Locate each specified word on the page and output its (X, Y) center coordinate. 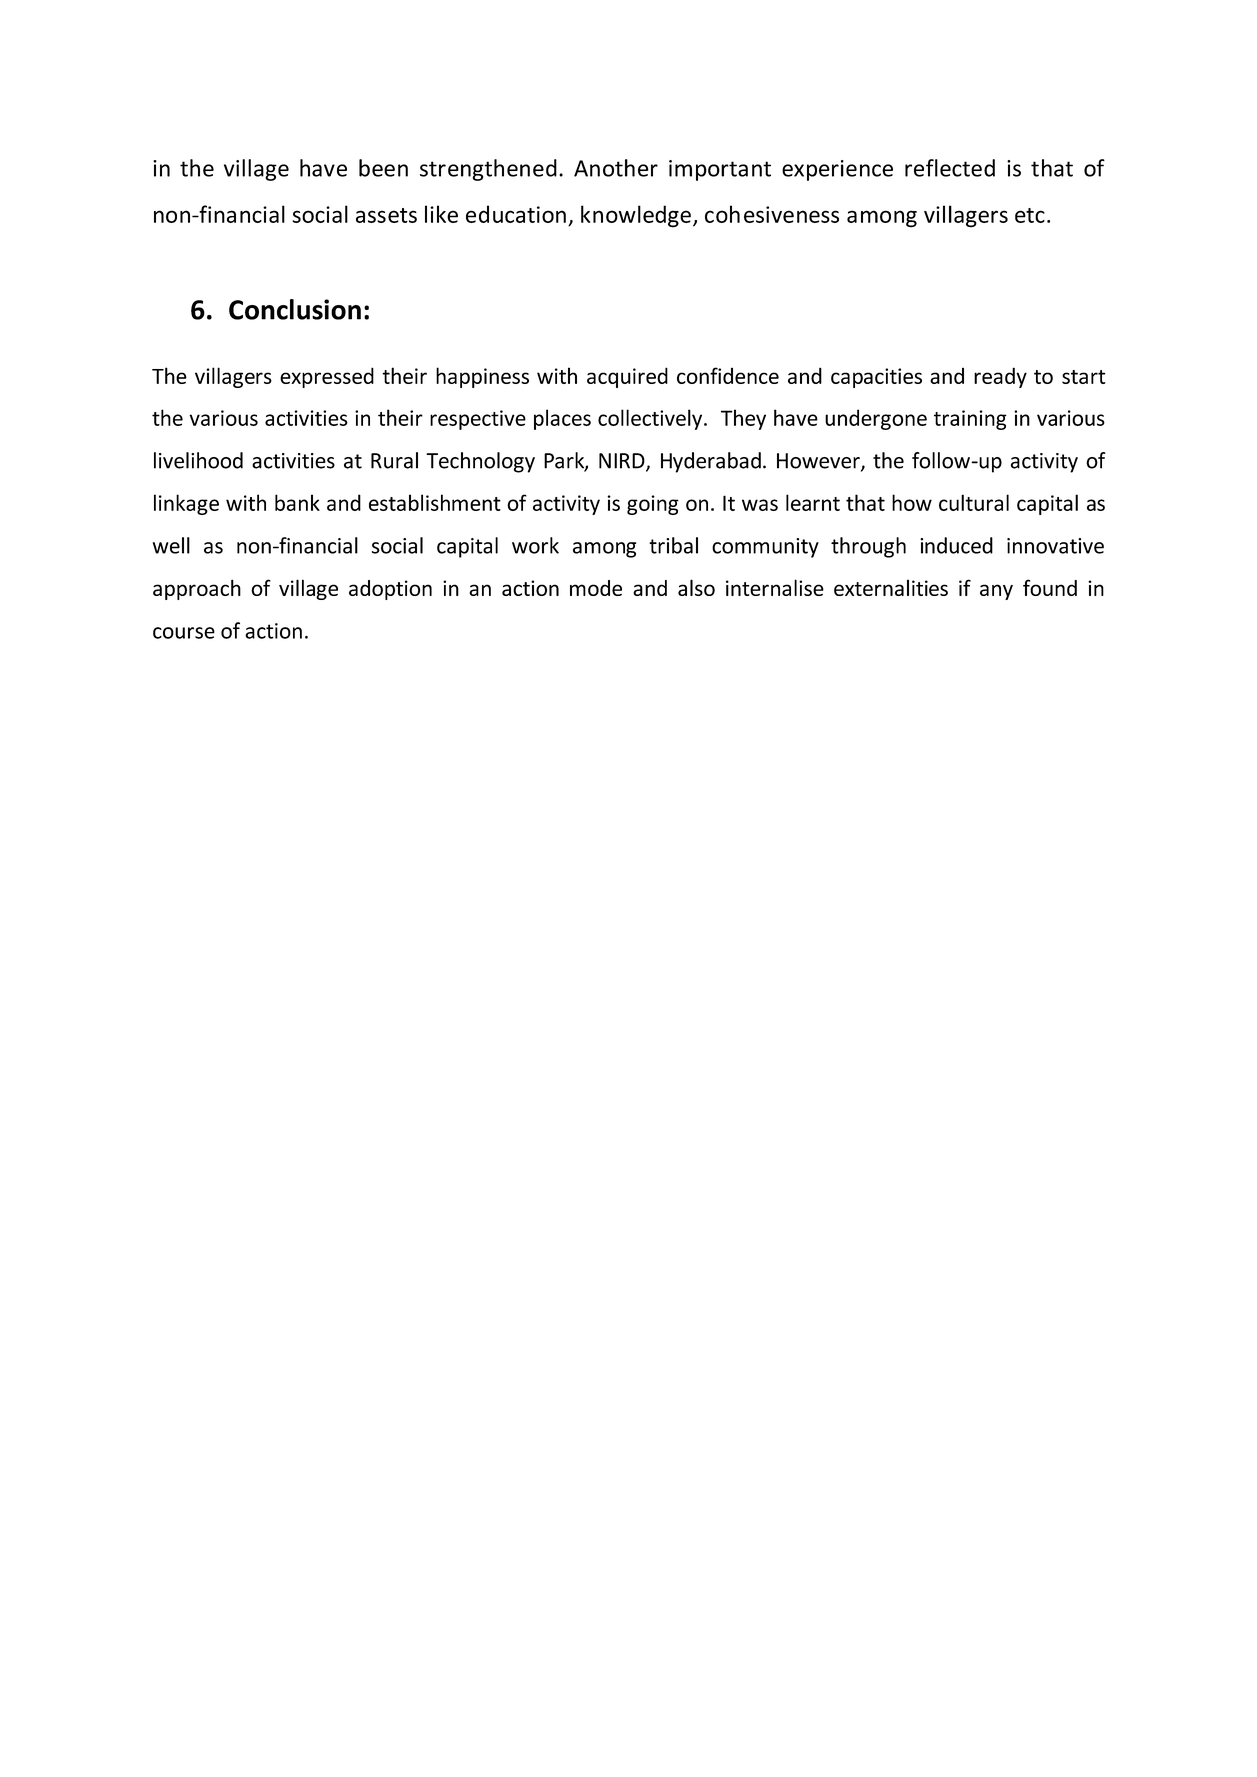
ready (1000, 377)
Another (616, 168)
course (184, 633)
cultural (974, 502)
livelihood (198, 460)
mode (596, 588)
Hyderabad (711, 462)
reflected (950, 168)
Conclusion (295, 309)
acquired (627, 377)
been (383, 168)
